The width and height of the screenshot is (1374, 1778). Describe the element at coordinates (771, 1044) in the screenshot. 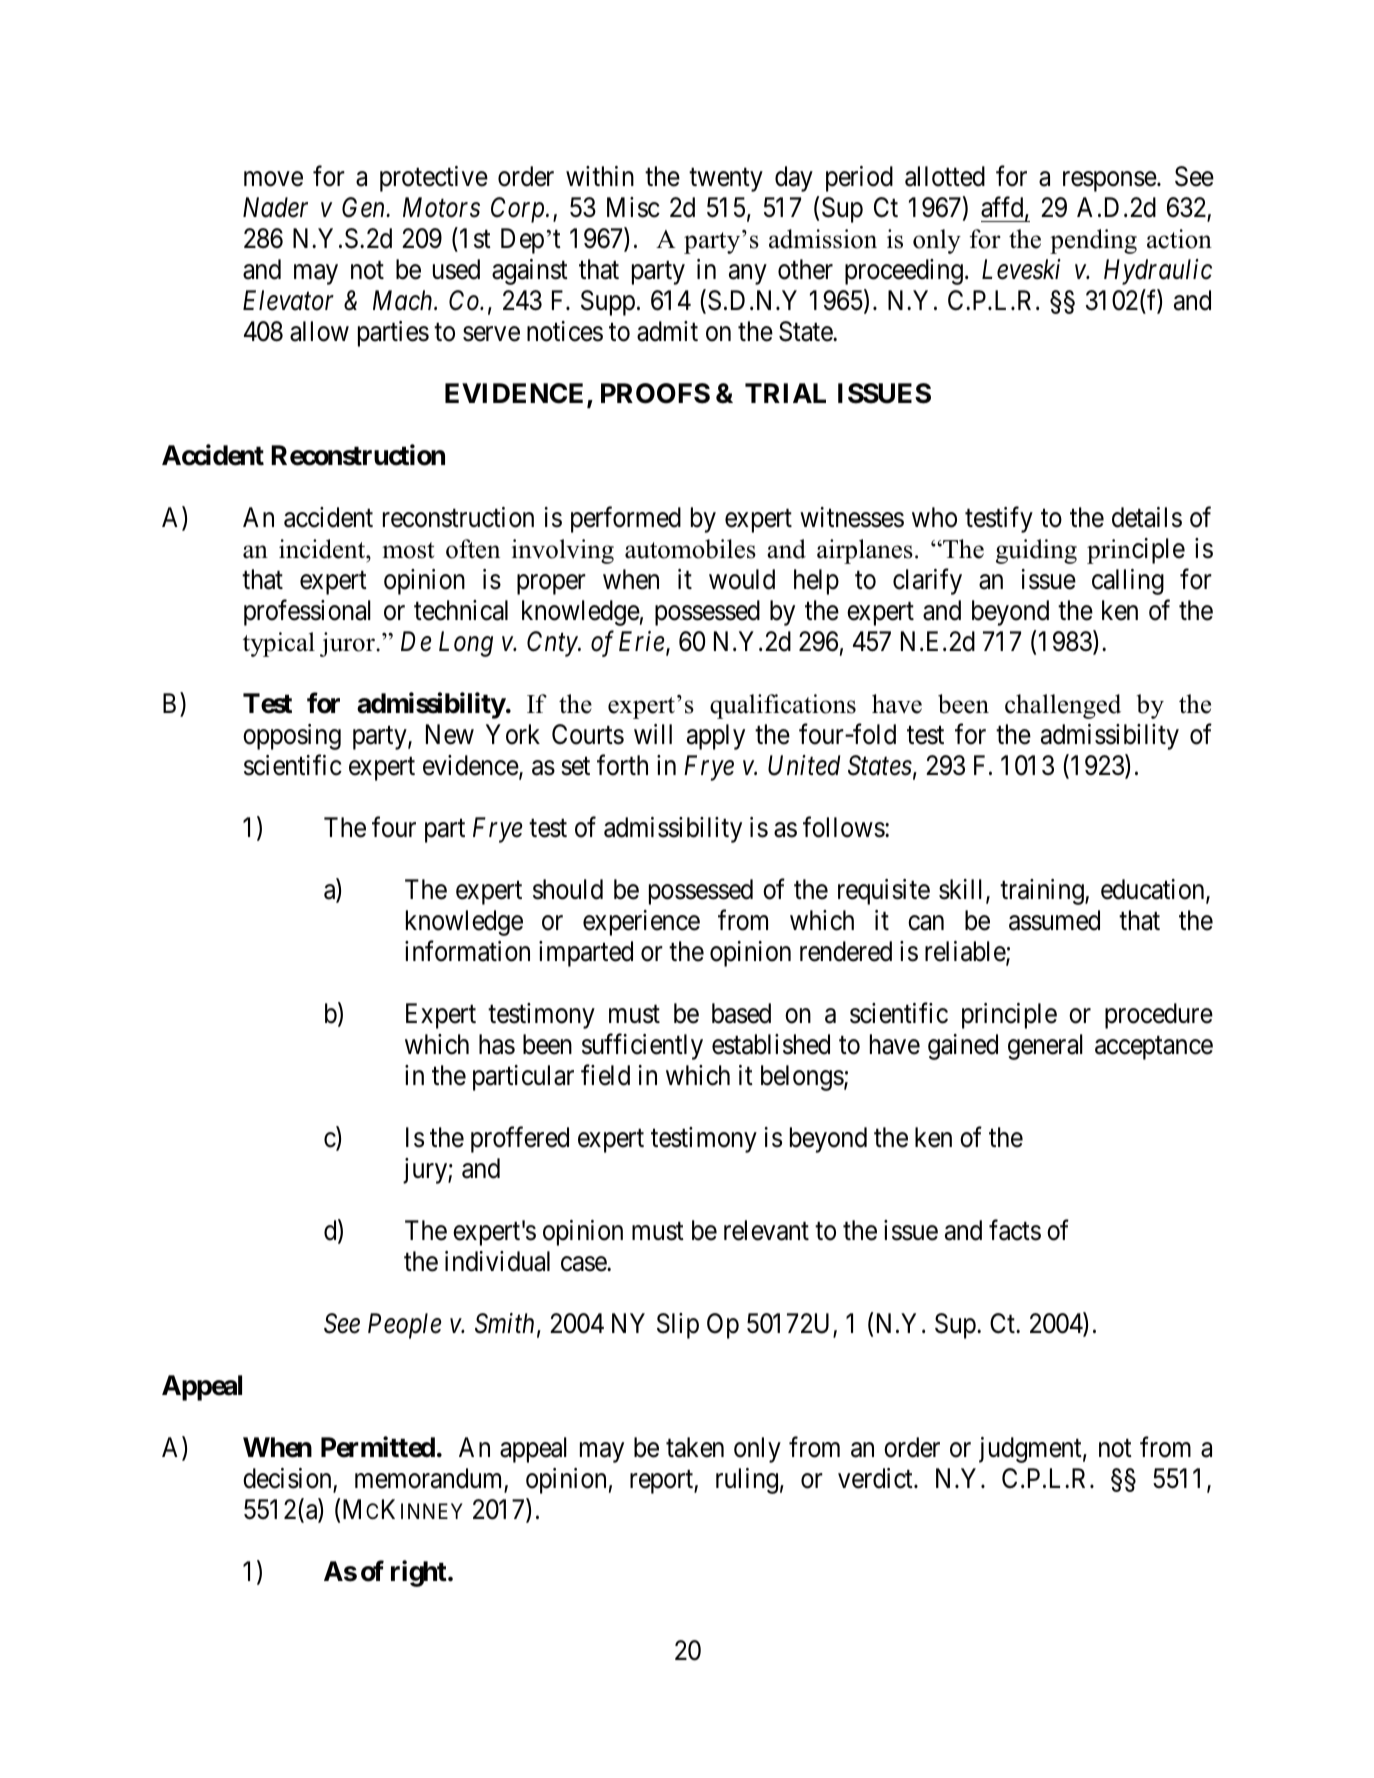

I see `established` at that location.
